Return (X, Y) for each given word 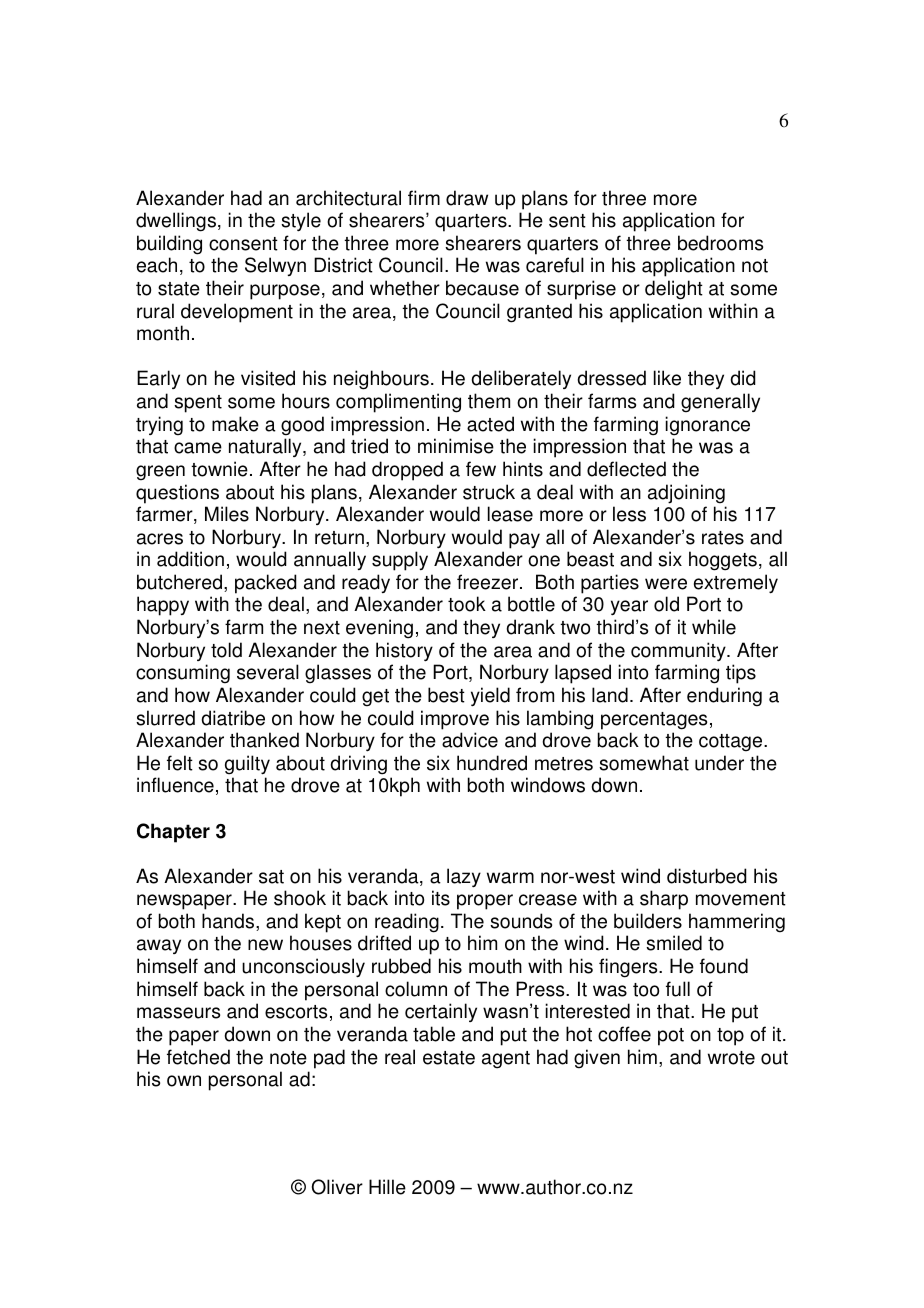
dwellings (176, 222)
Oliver (337, 1187)
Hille (387, 1187)
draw (467, 198)
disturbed (707, 876)
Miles (227, 514)
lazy (464, 878)
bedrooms (720, 243)
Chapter (173, 833)
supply (400, 561)
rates (723, 538)
